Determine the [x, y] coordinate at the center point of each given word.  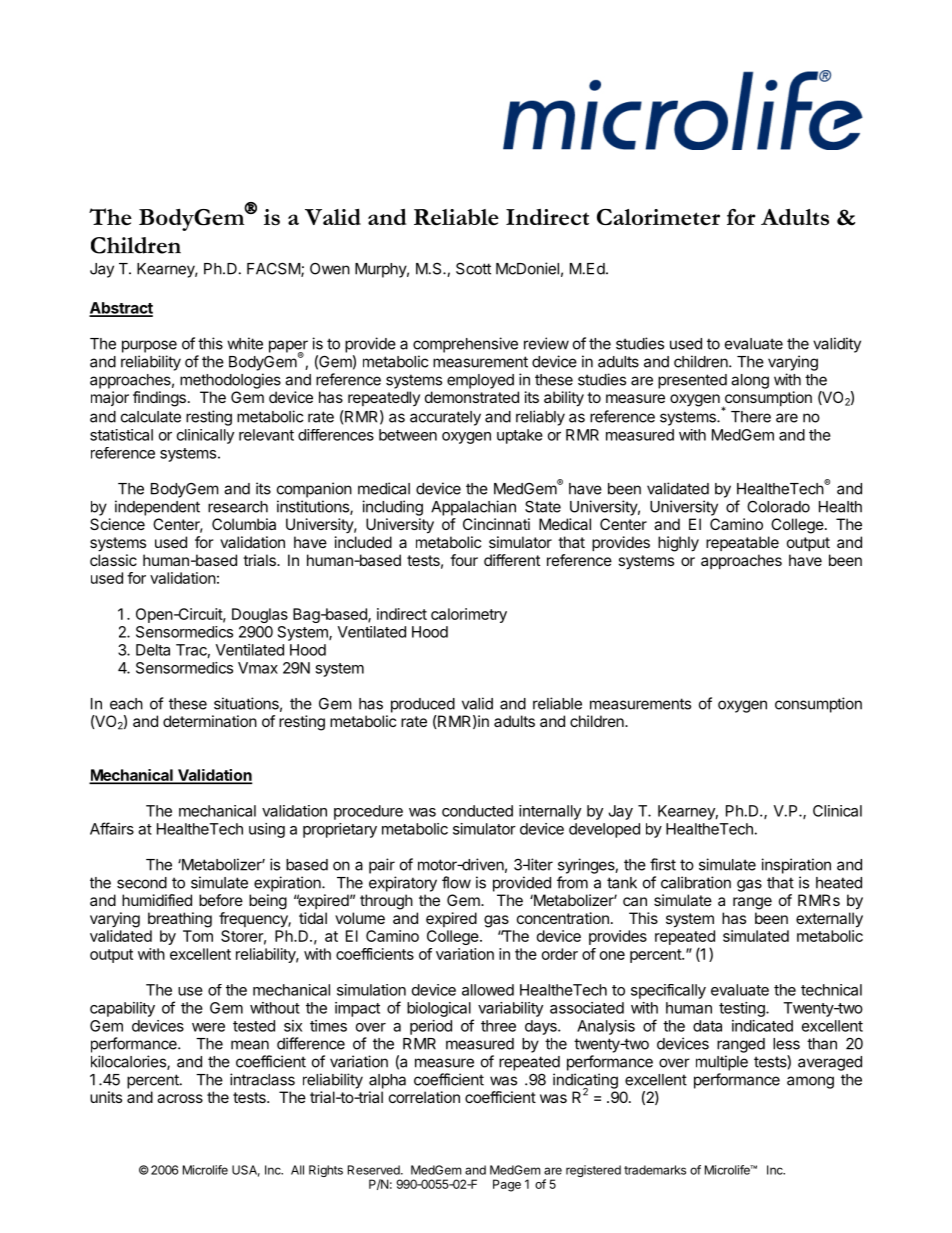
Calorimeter [658, 217]
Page [507, 1185]
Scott [473, 268]
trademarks [655, 1170]
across [180, 1098]
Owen [330, 269]
